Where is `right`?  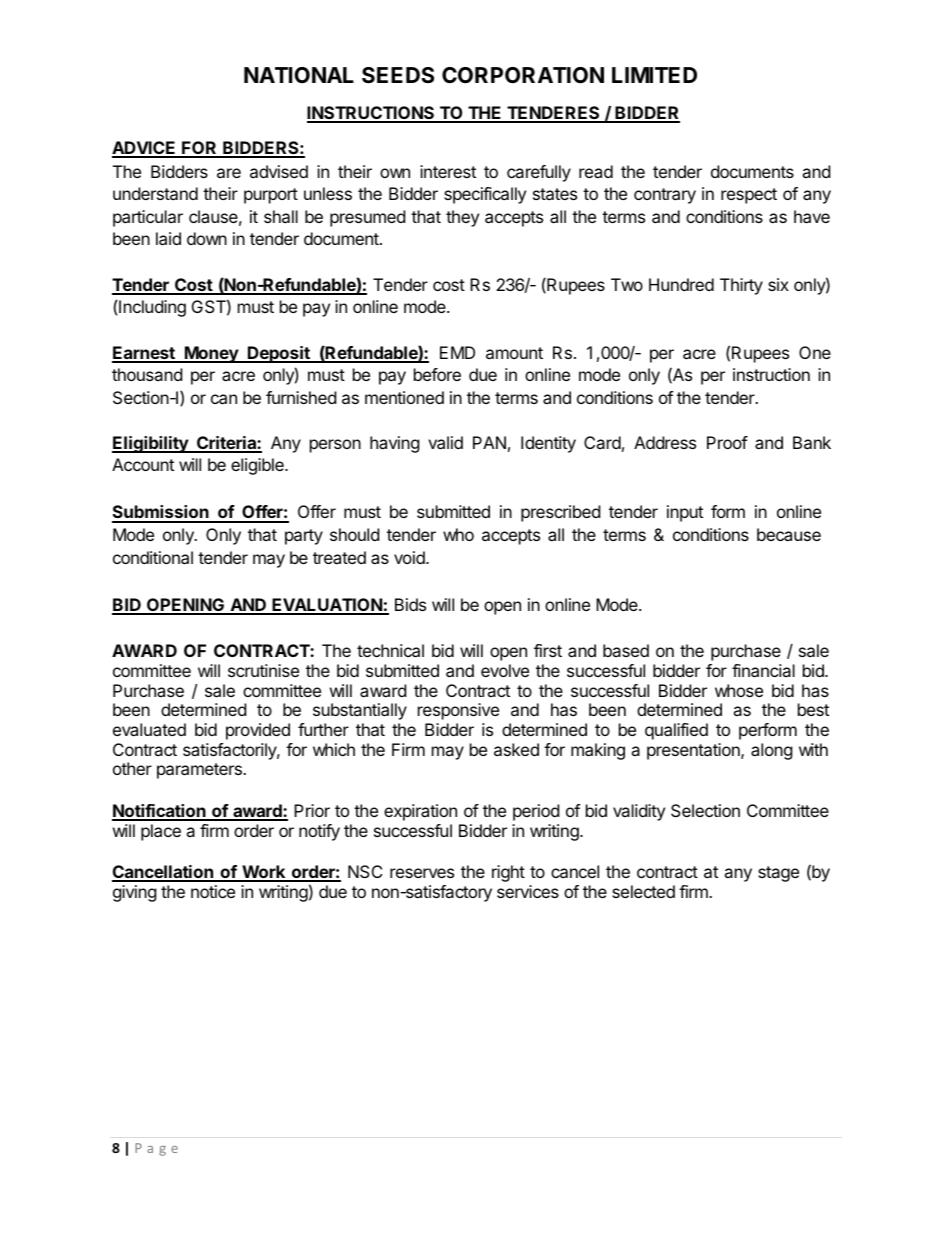
right is located at coordinates (508, 873).
